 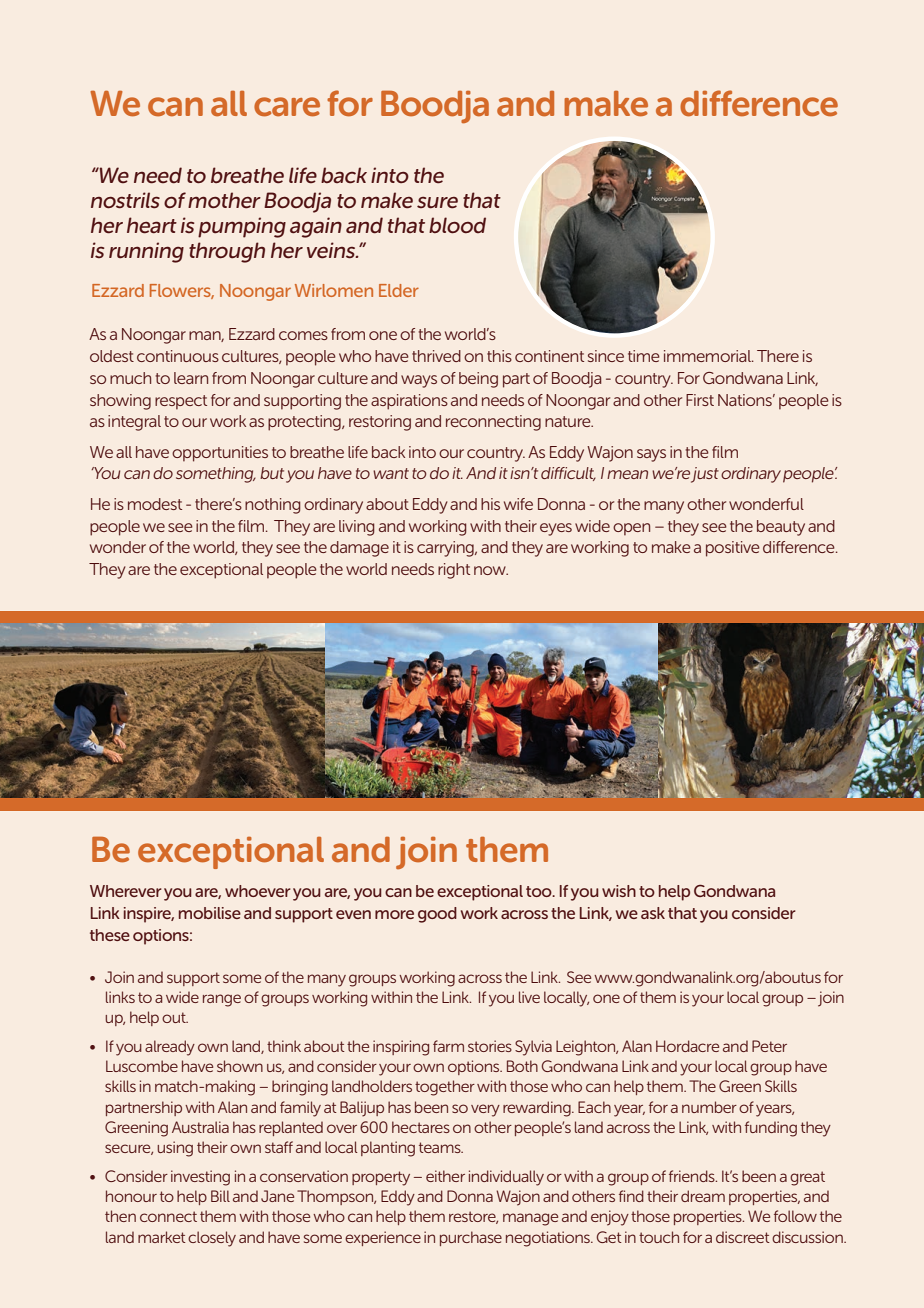 What do you see at coordinates (700, 400) in the document?
I see `First` at bounding box center [700, 400].
